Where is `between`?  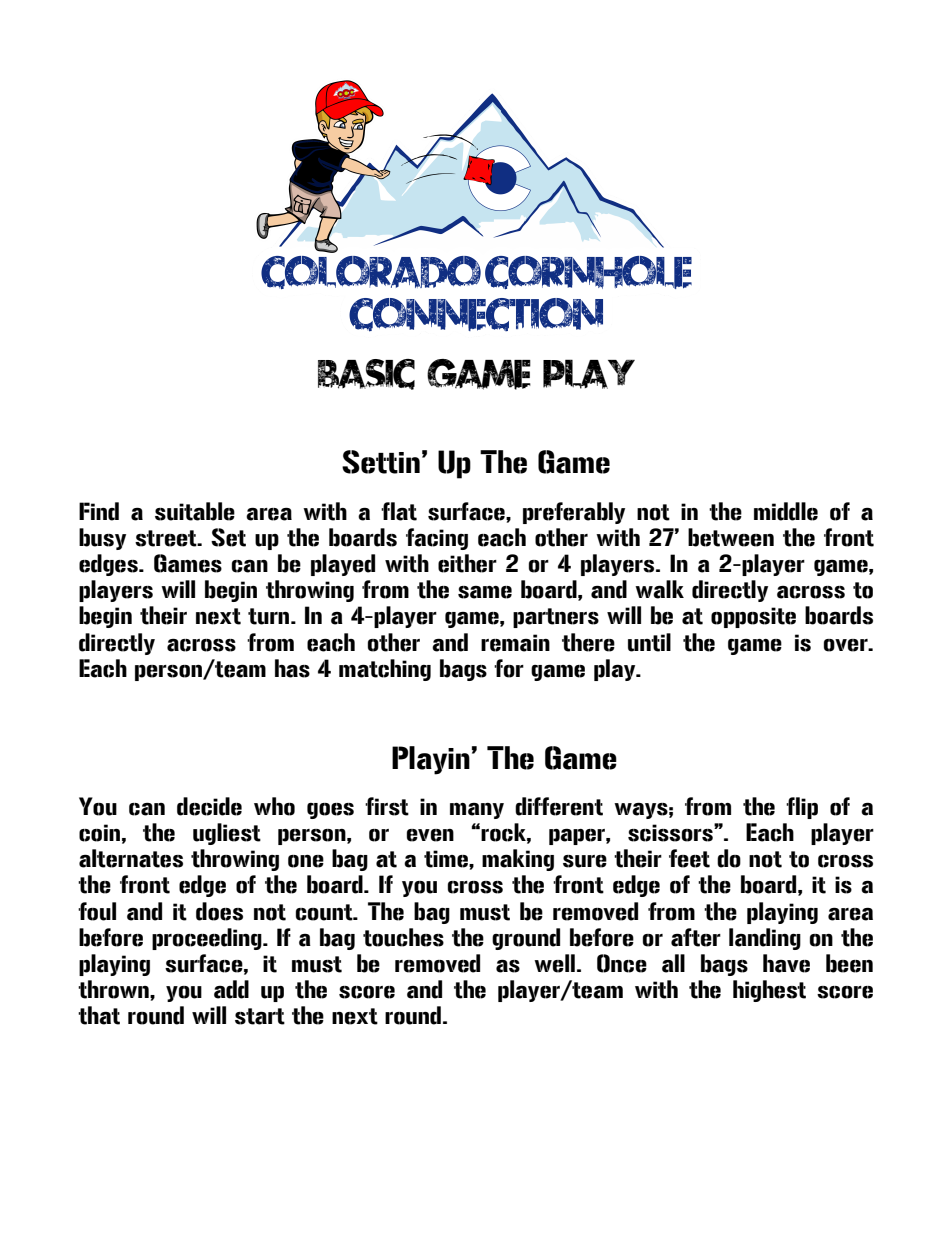 between is located at coordinates (731, 537).
